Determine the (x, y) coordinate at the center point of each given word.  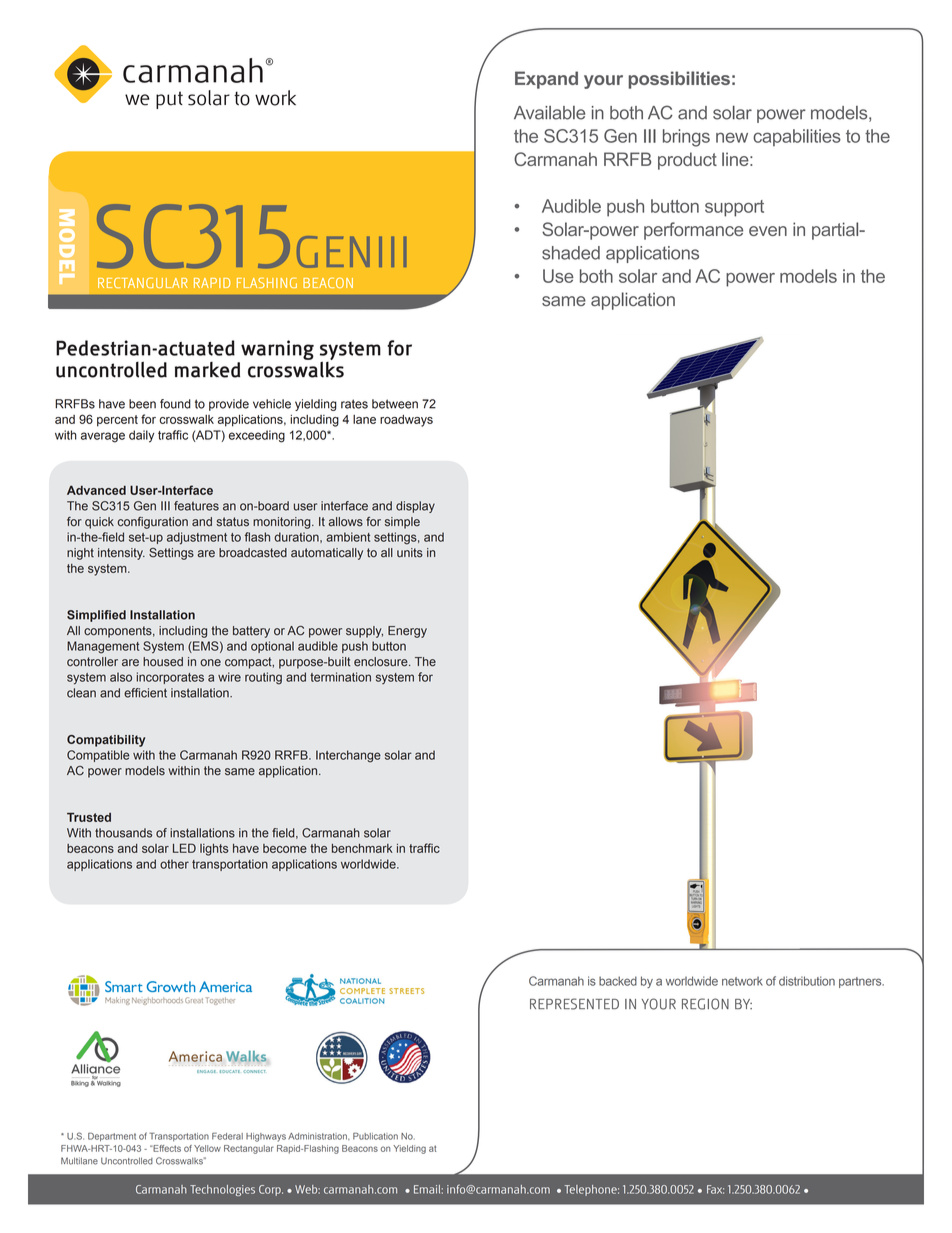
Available (549, 113)
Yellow (207, 1148)
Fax (715, 1189)
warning (277, 350)
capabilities (797, 137)
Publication (375, 1136)
